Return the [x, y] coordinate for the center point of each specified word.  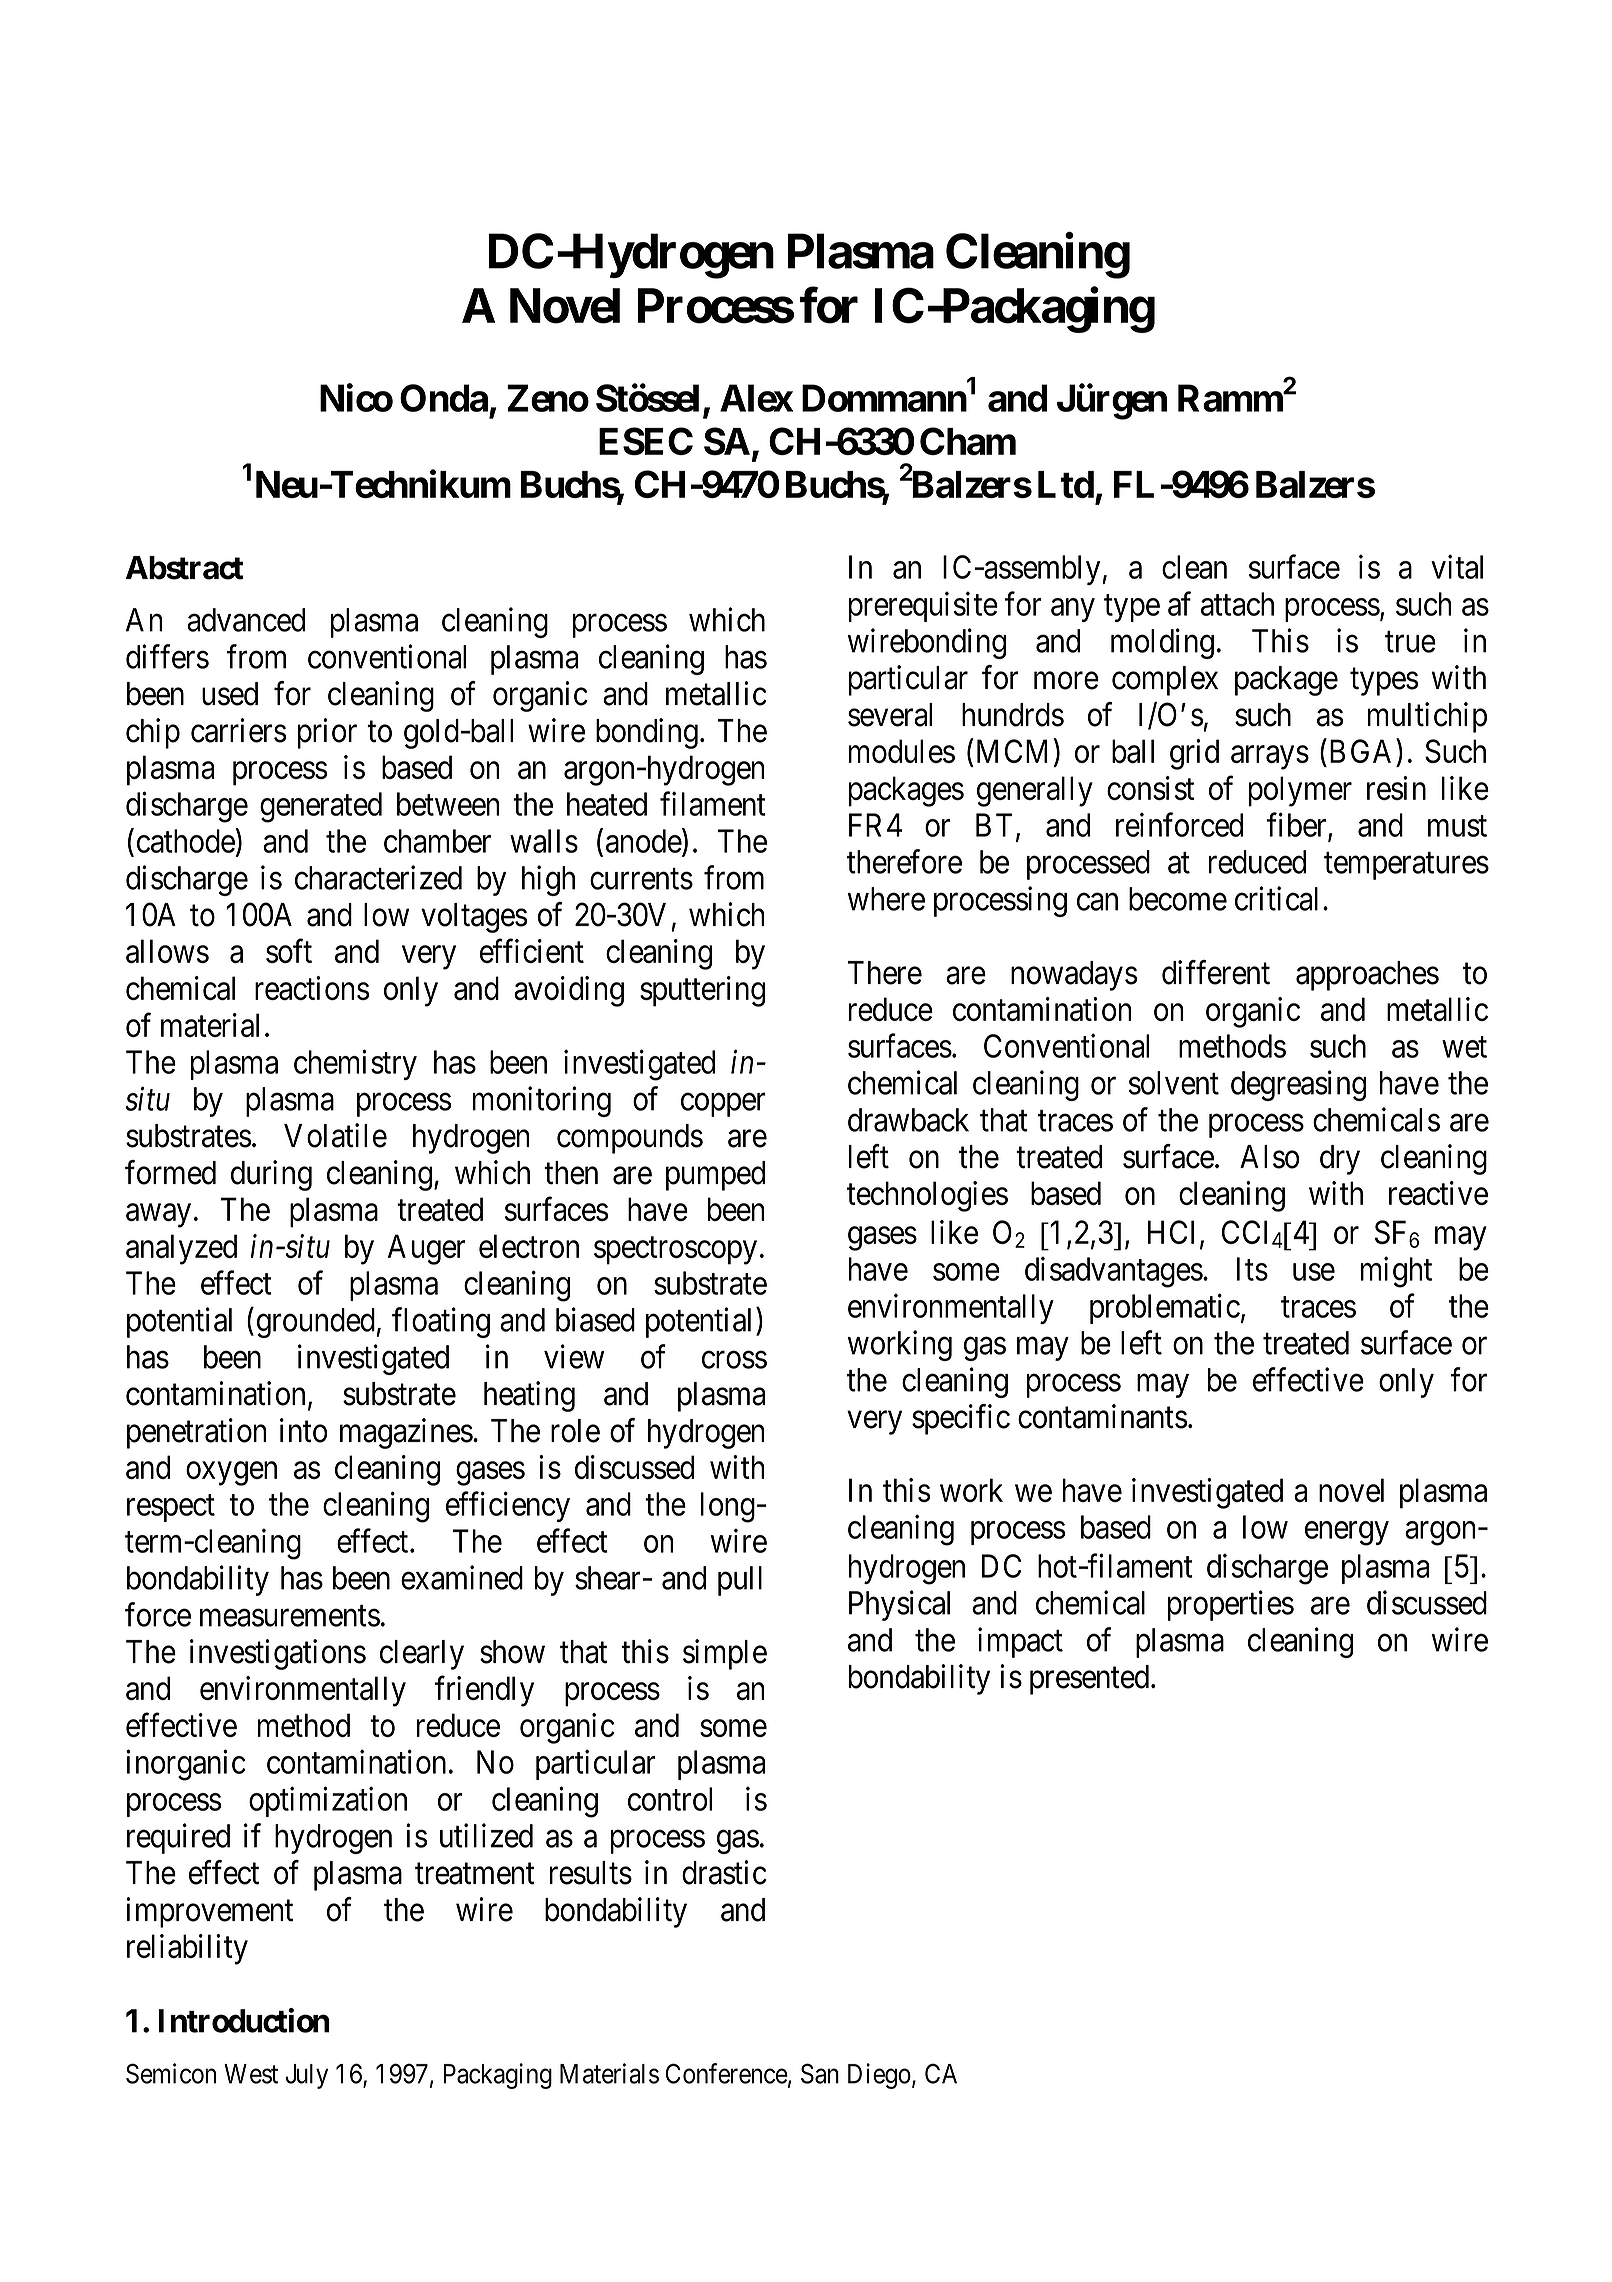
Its [1252, 1269]
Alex [756, 398]
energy [1347, 1534]
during [271, 1175]
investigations [278, 1654]
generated [321, 807]
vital [1457, 567]
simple [725, 1654]
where [886, 899]
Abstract [184, 568]
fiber [1298, 825]
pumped [715, 1176]
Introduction [244, 2020]
